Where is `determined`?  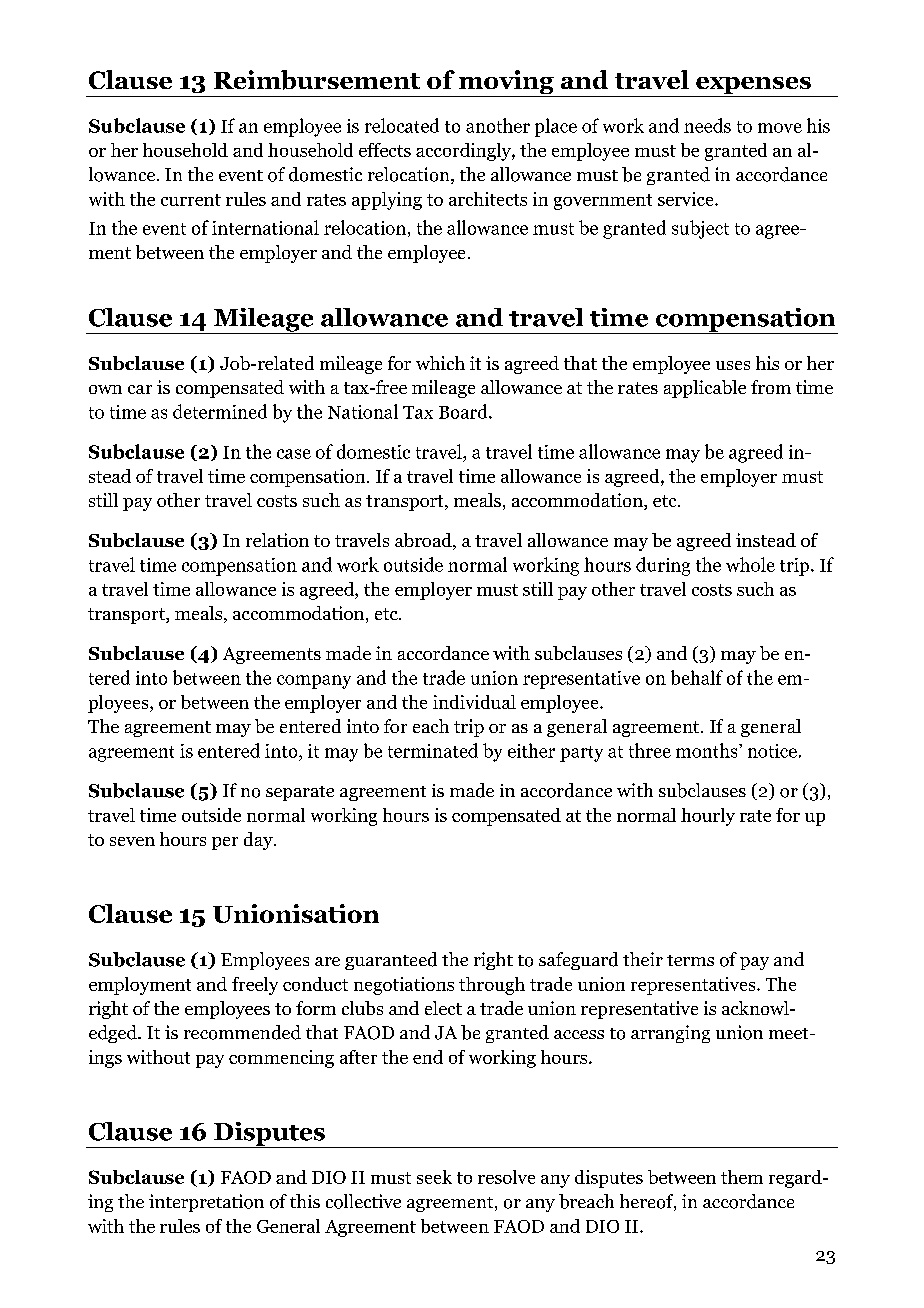
determined is located at coordinates (220, 411).
